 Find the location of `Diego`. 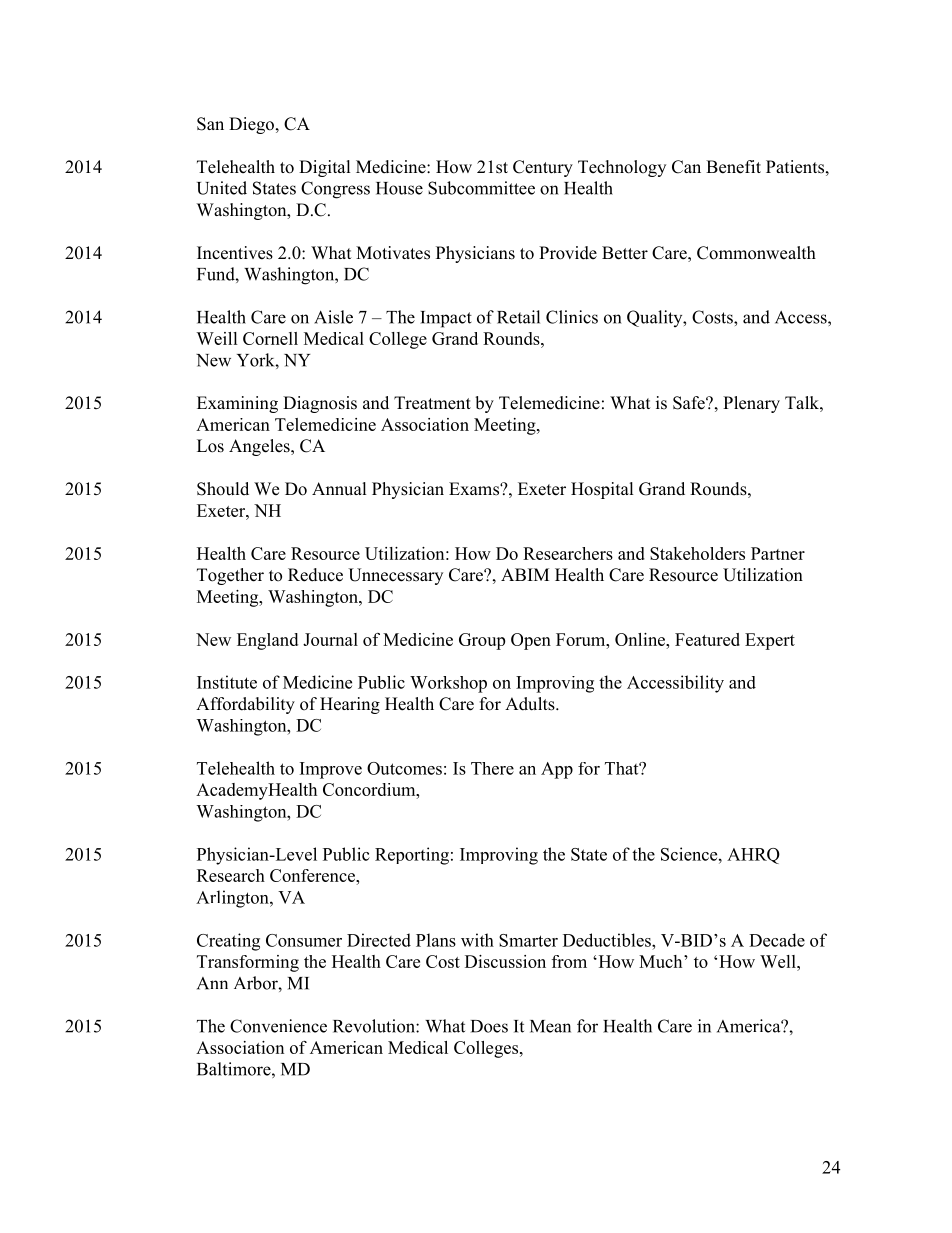

Diego is located at coordinates (251, 125).
